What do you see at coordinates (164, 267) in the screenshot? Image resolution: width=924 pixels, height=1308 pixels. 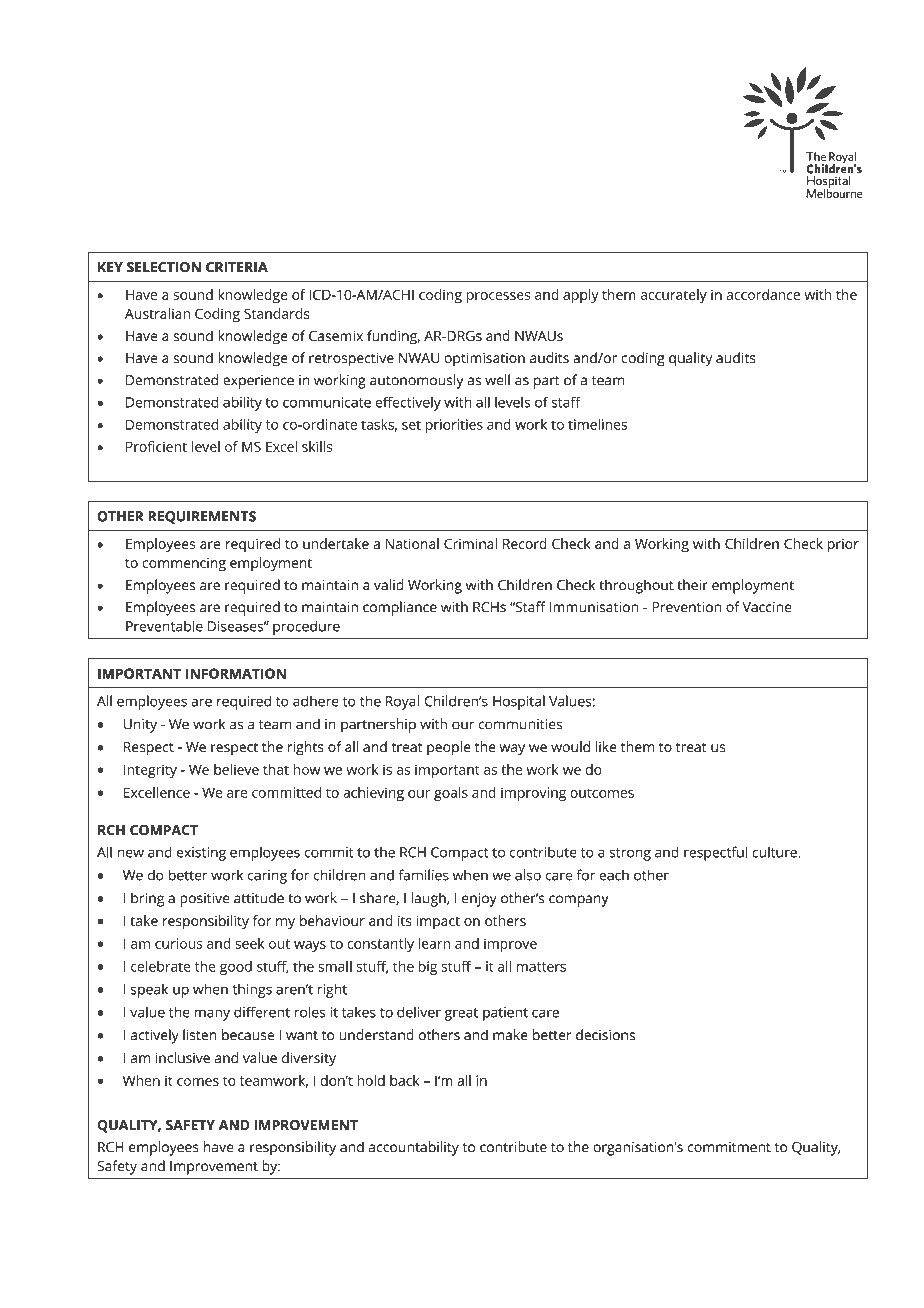 I see `SELECTION` at bounding box center [164, 267].
